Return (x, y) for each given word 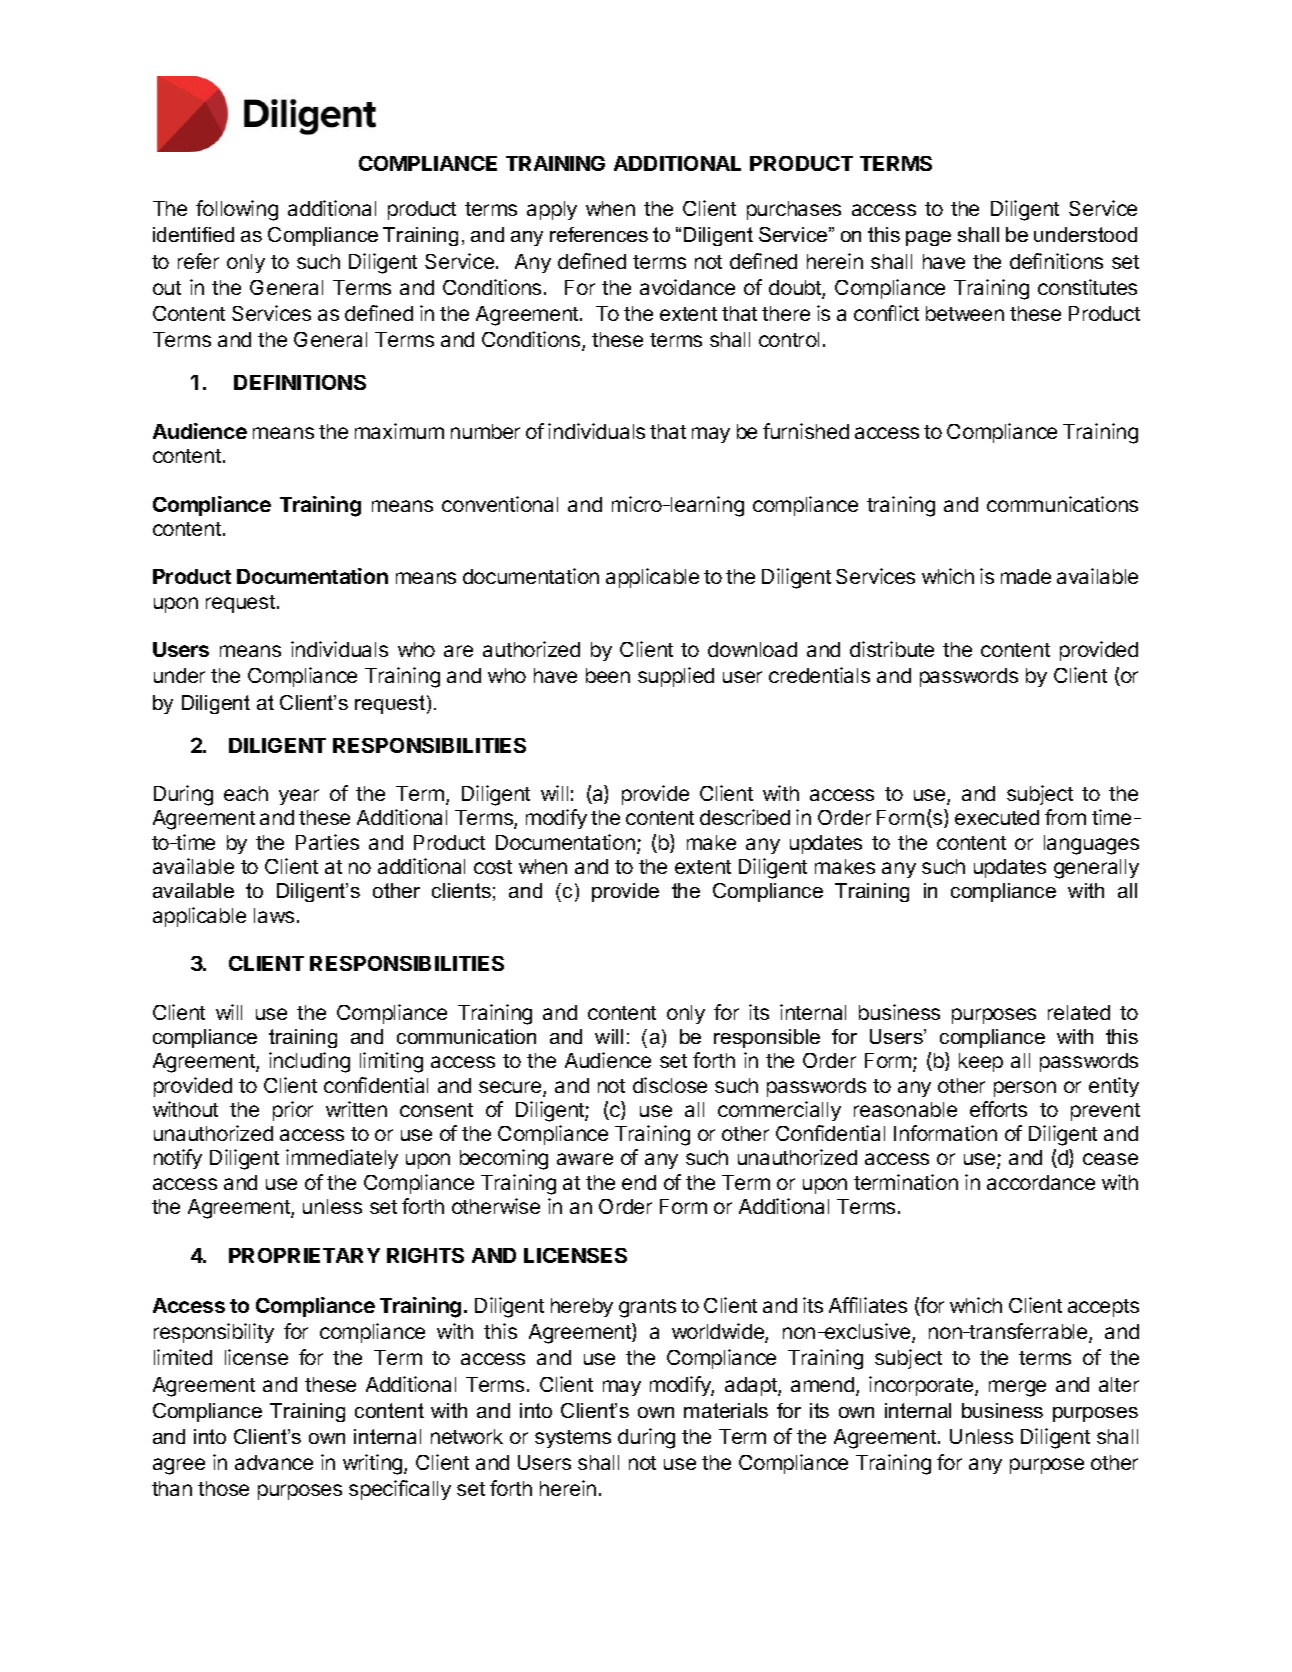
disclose (670, 1085)
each (246, 793)
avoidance (687, 287)
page (928, 238)
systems (573, 1439)
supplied (676, 677)
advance (274, 1462)
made (1026, 576)
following (237, 210)
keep (981, 1062)
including (309, 1062)
